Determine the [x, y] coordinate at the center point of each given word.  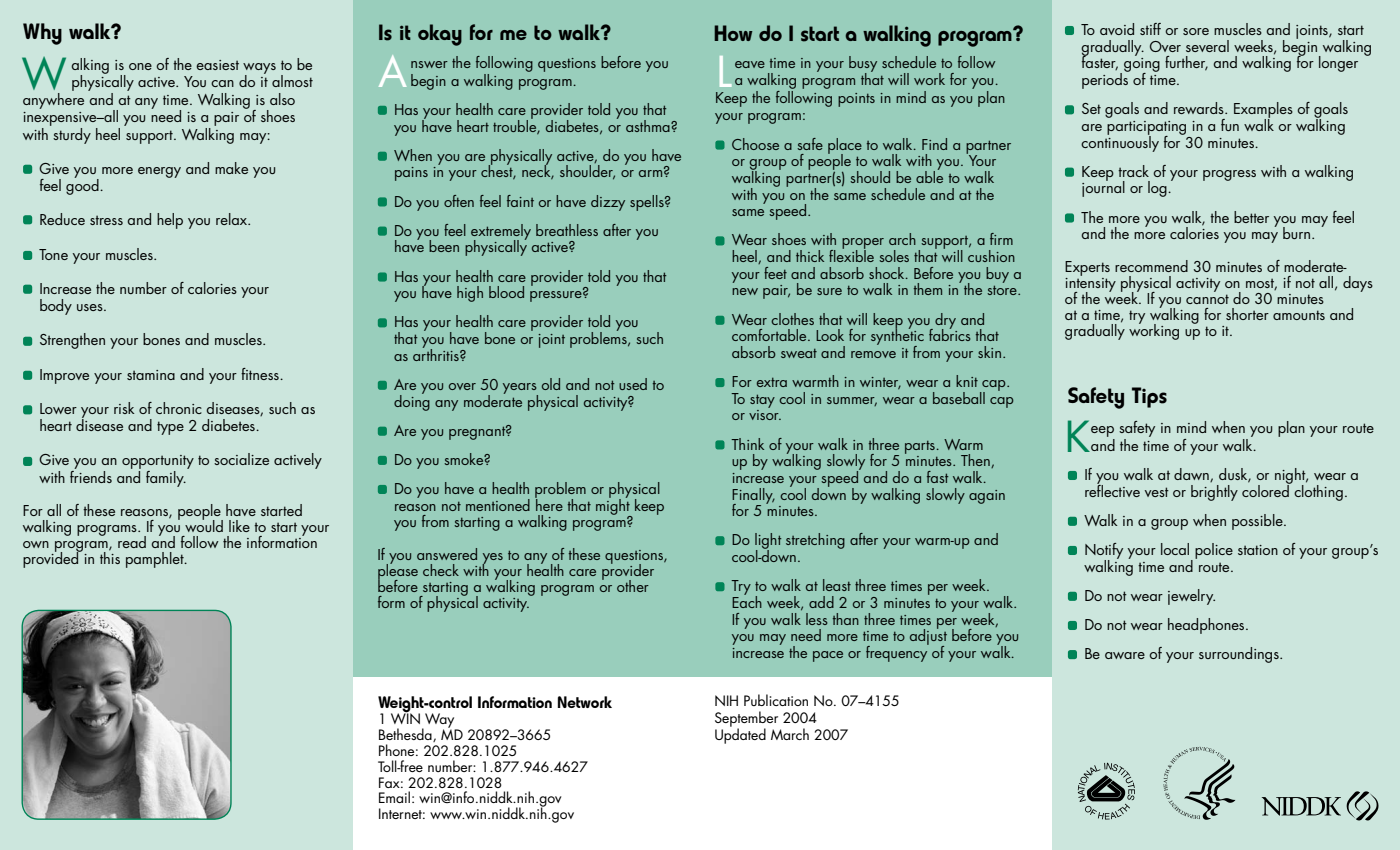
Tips [1149, 397]
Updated [740, 735]
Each [747, 600]
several [1207, 46]
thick [810, 256]
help [170, 221]
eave [750, 64]
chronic [179, 408]
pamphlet [156, 560]
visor [765, 415]
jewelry [1191, 597]
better [1251, 217]
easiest [217, 65]
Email [394, 797]
